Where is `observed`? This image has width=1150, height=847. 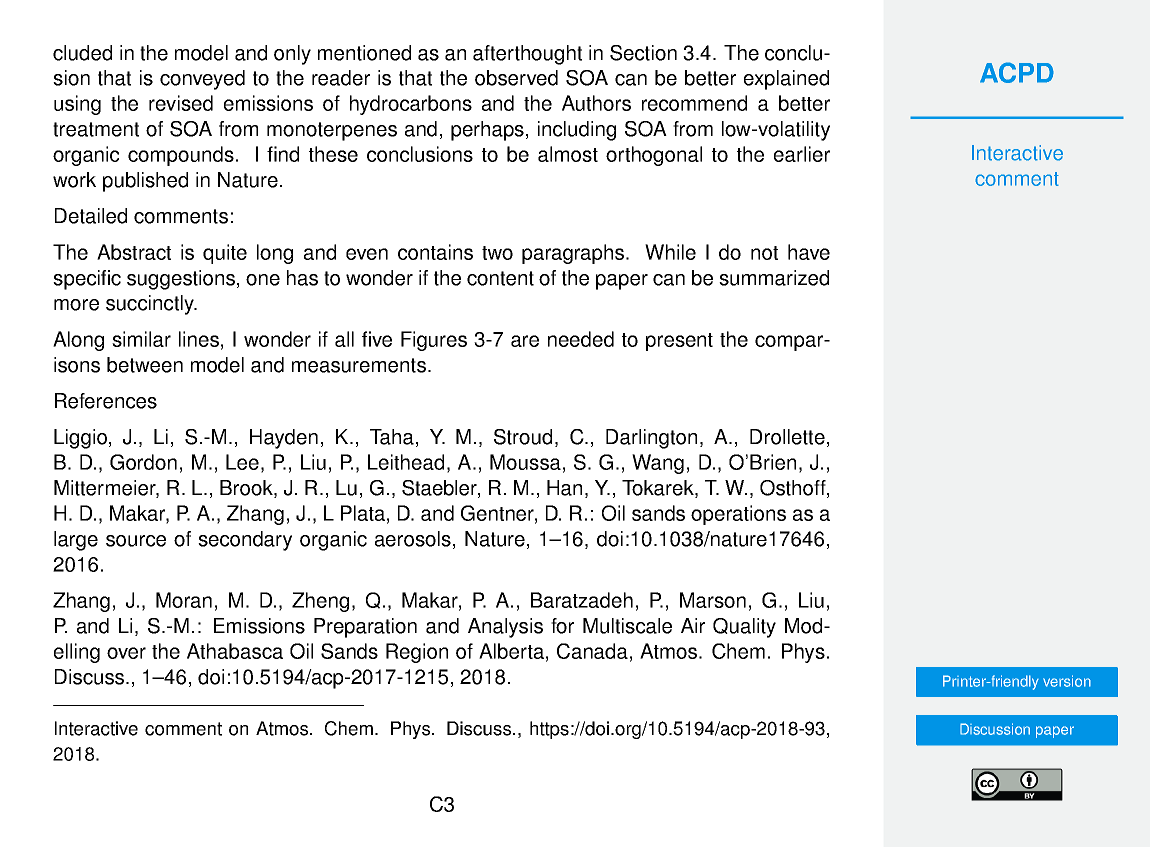
observed is located at coordinates (516, 78).
